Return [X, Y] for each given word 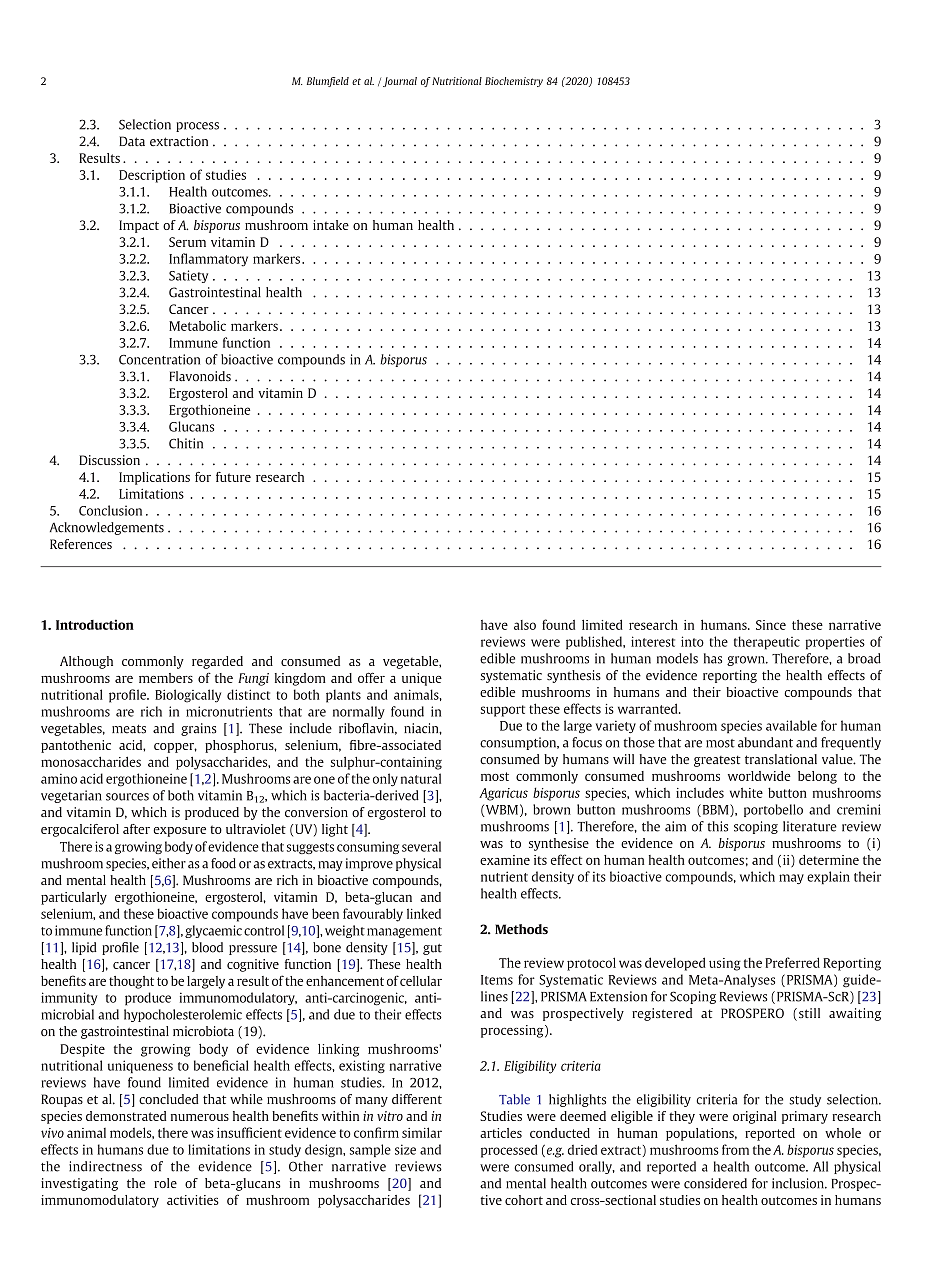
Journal [400, 82]
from [735, 1149]
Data [132, 141]
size [405, 1149]
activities [193, 1200]
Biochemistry [514, 82]
